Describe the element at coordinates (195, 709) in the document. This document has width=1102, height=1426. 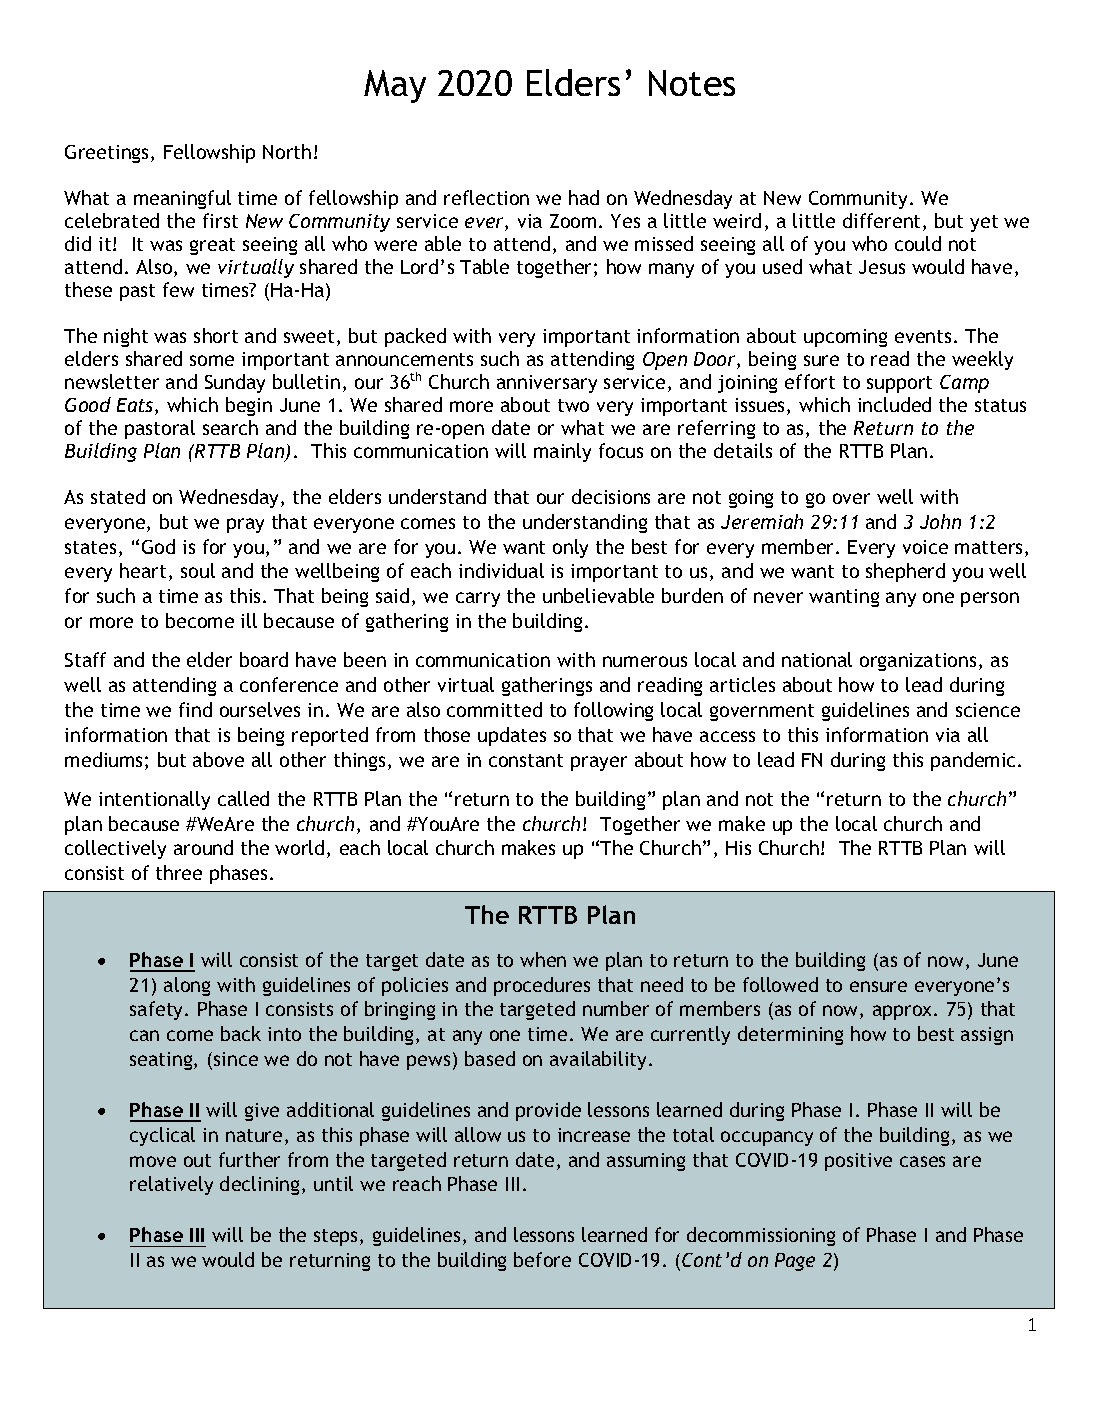
I see `find` at that location.
